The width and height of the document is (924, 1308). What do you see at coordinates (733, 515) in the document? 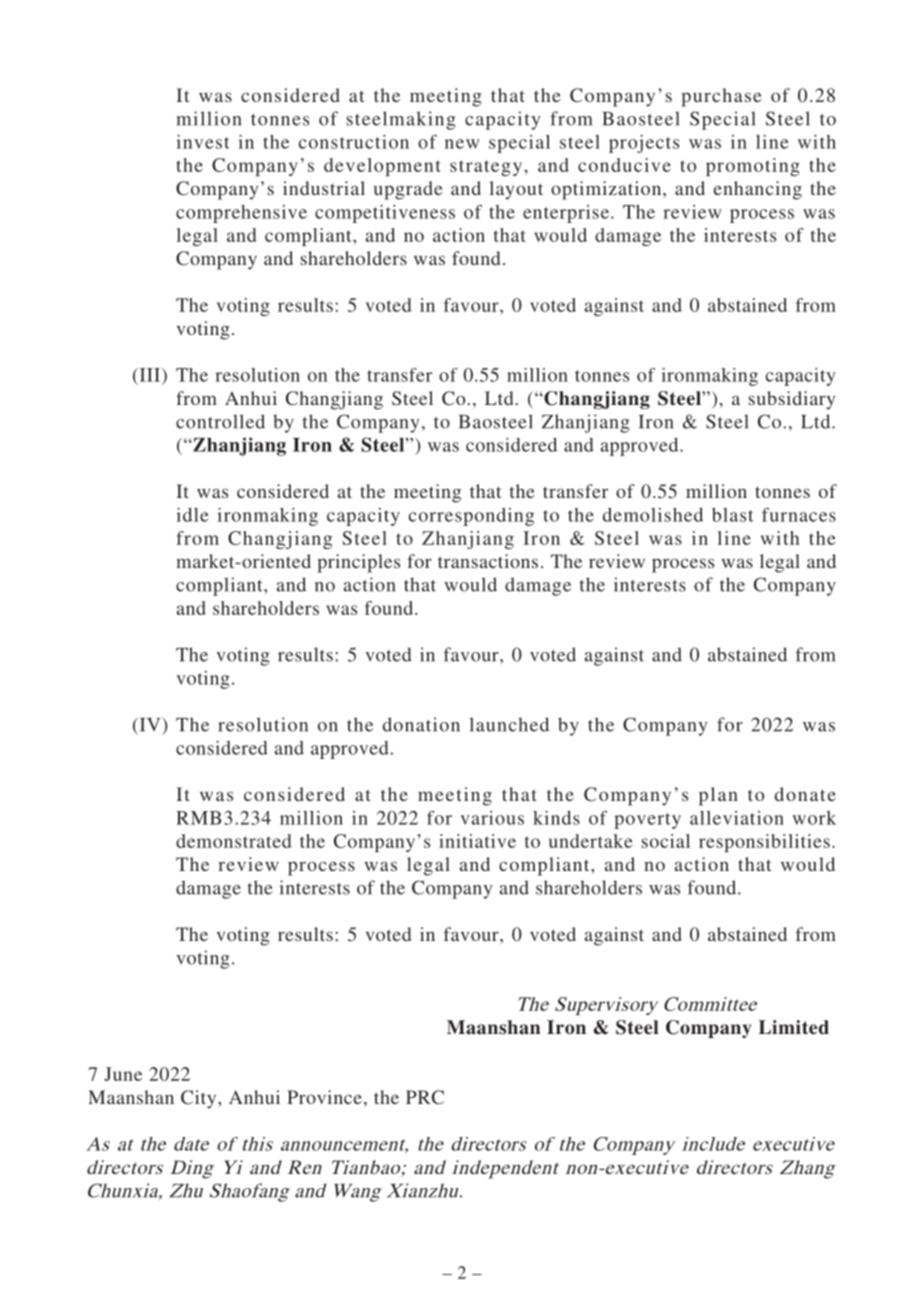
I see `blast` at bounding box center [733, 515].
